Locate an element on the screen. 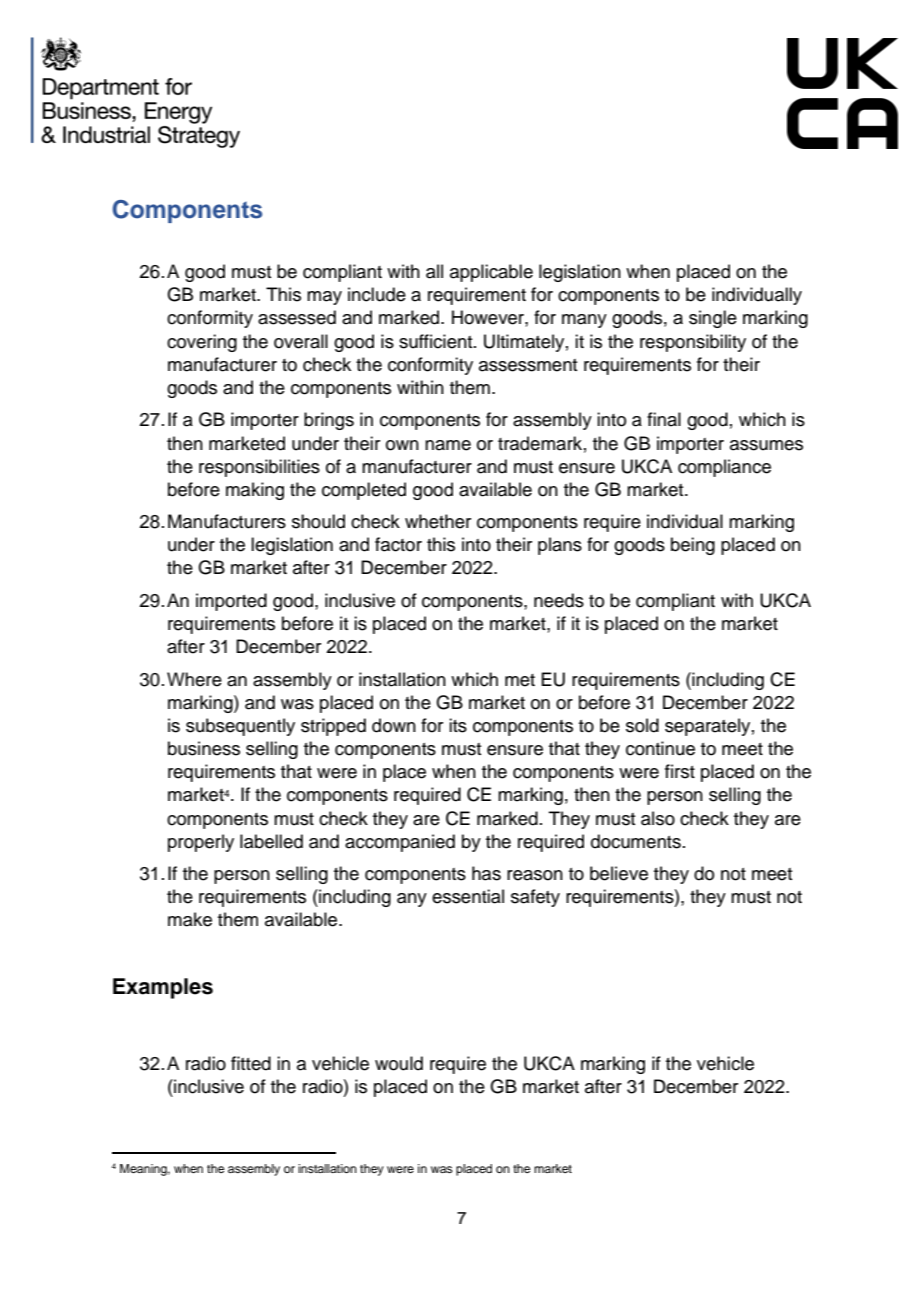 Image resolution: width=924 pixels, height=1308 pixels. fitted is located at coordinates (251, 1063).
